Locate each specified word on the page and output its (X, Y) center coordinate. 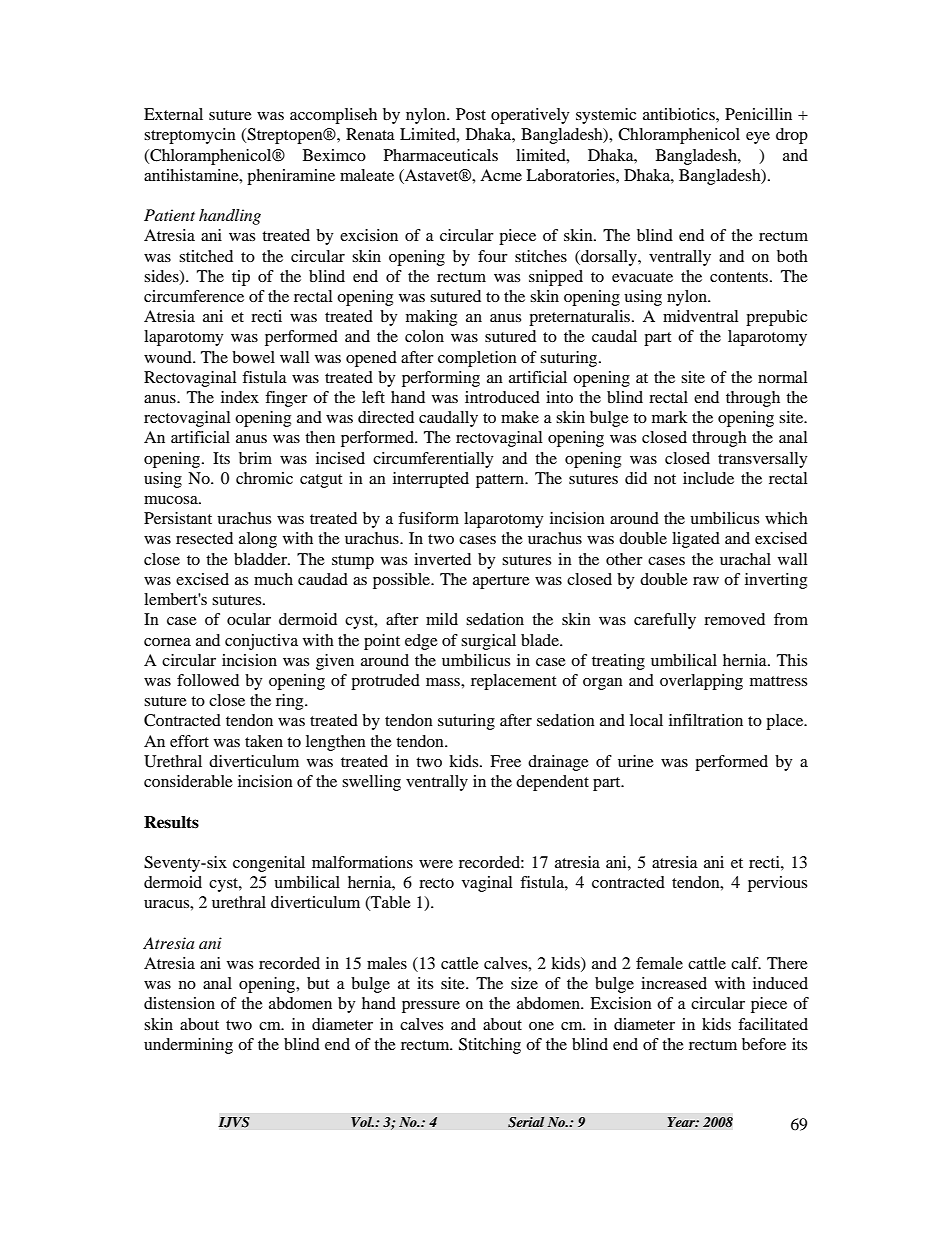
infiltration (706, 720)
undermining (188, 1046)
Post (471, 114)
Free (505, 761)
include (708, 478)
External (173, 114)
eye (758, 138)
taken (264, 741)
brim (255, 458)
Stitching (490, 1046)
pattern (501, 481)
